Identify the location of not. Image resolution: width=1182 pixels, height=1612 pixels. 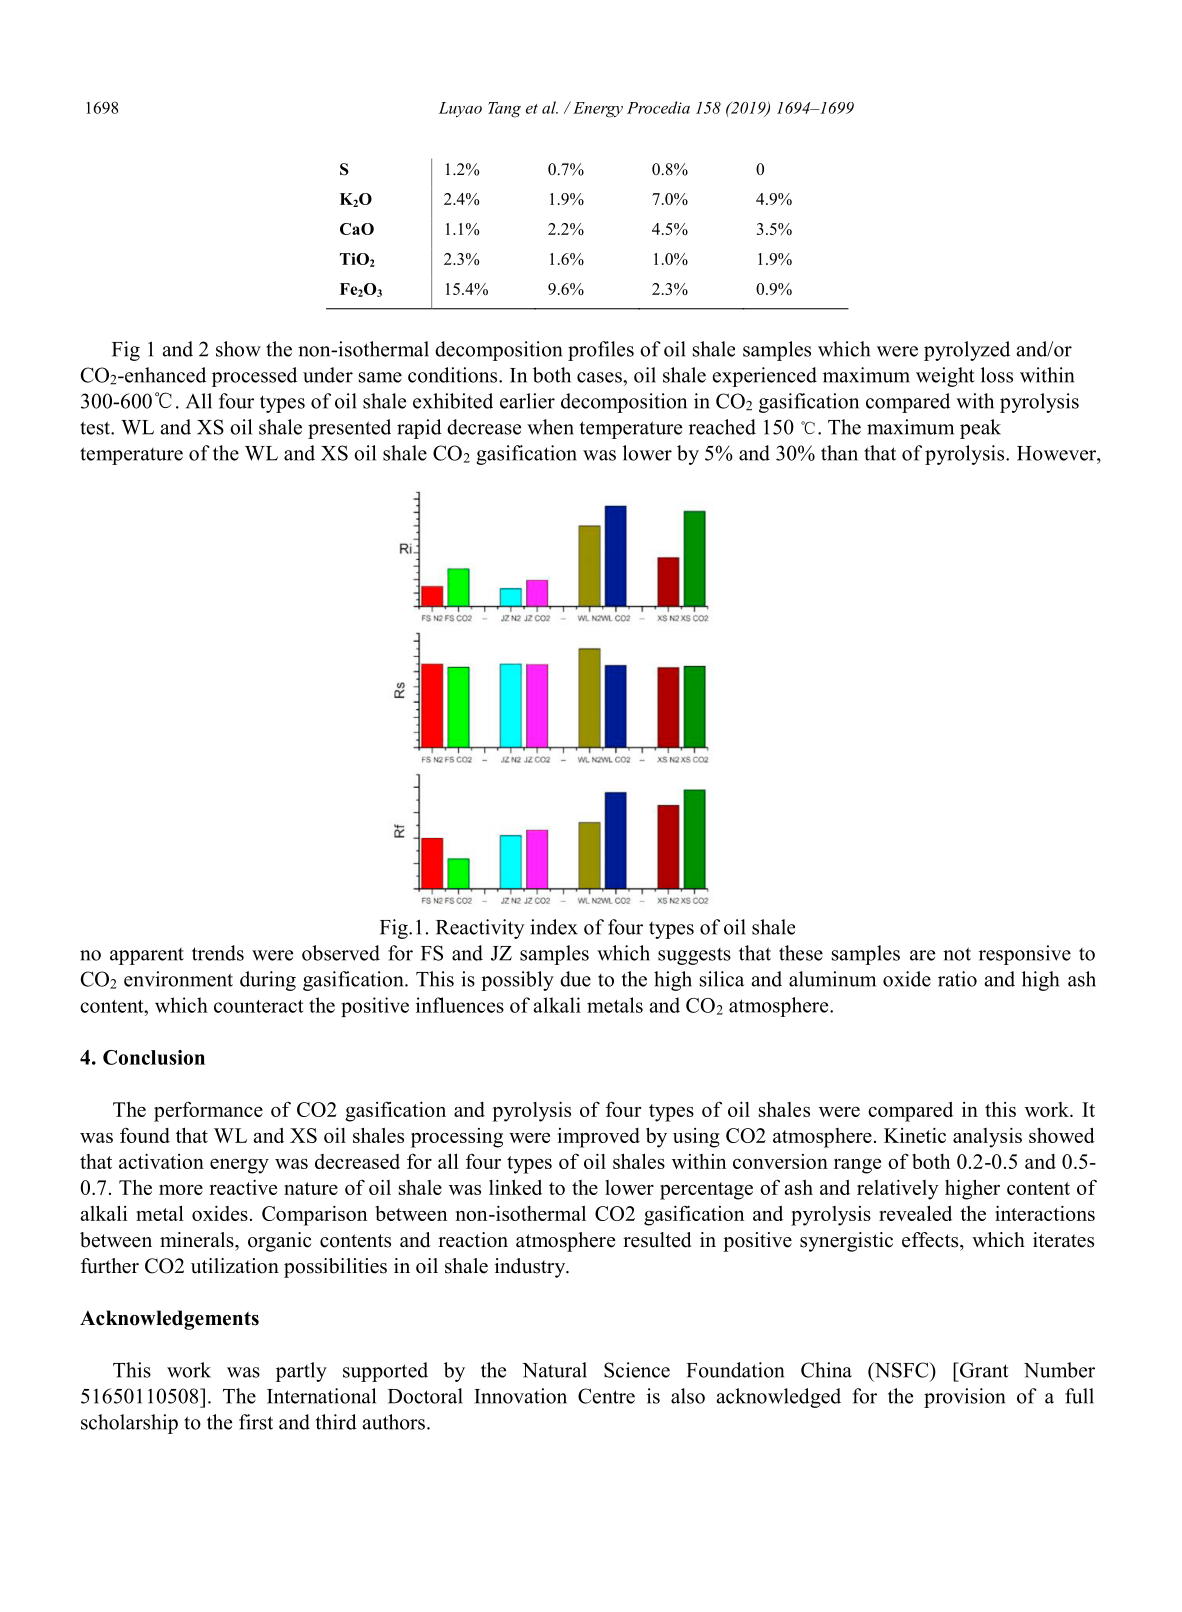
(957, 954).
